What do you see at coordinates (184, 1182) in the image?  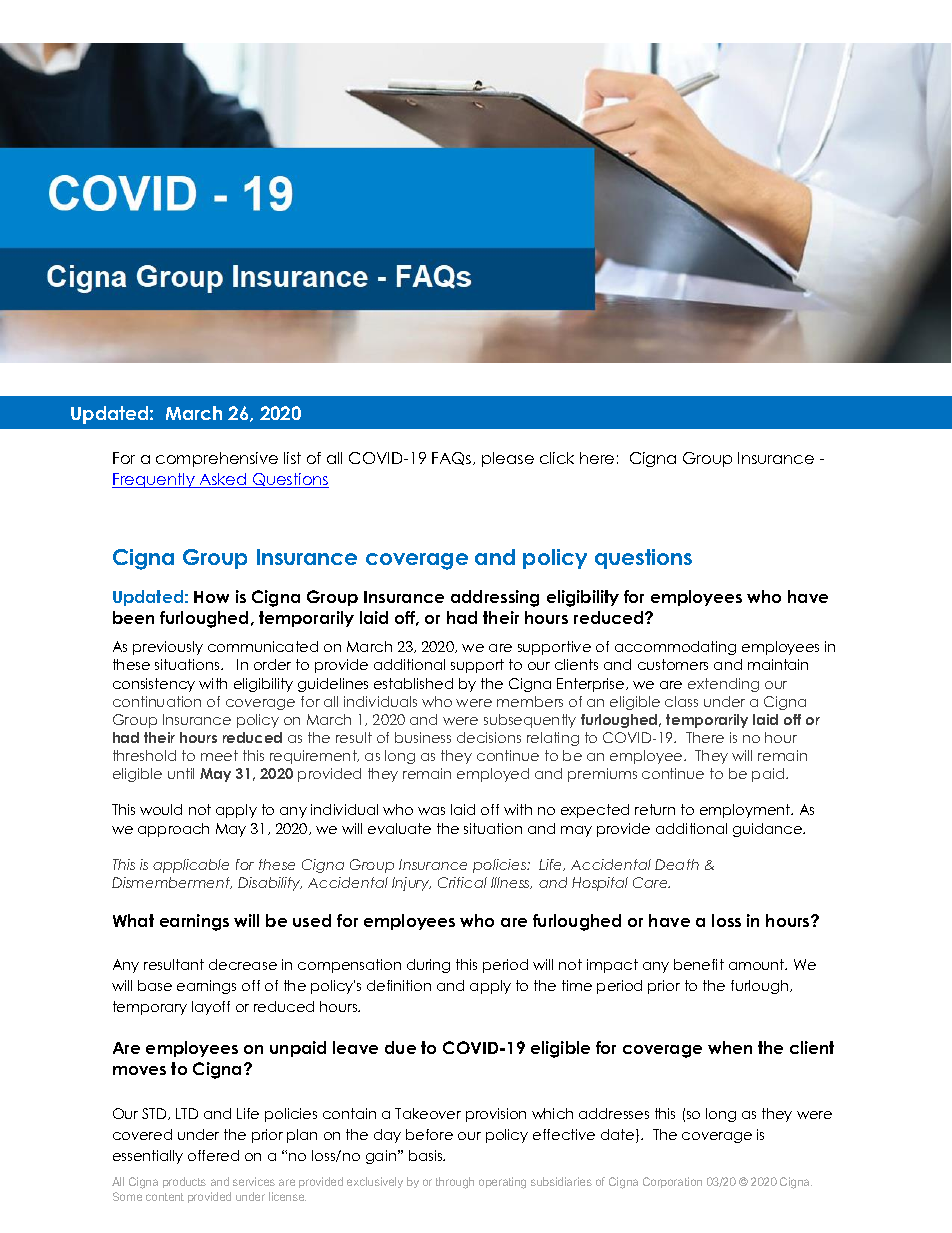 I see `products` at bounding box center [184, 1182].
